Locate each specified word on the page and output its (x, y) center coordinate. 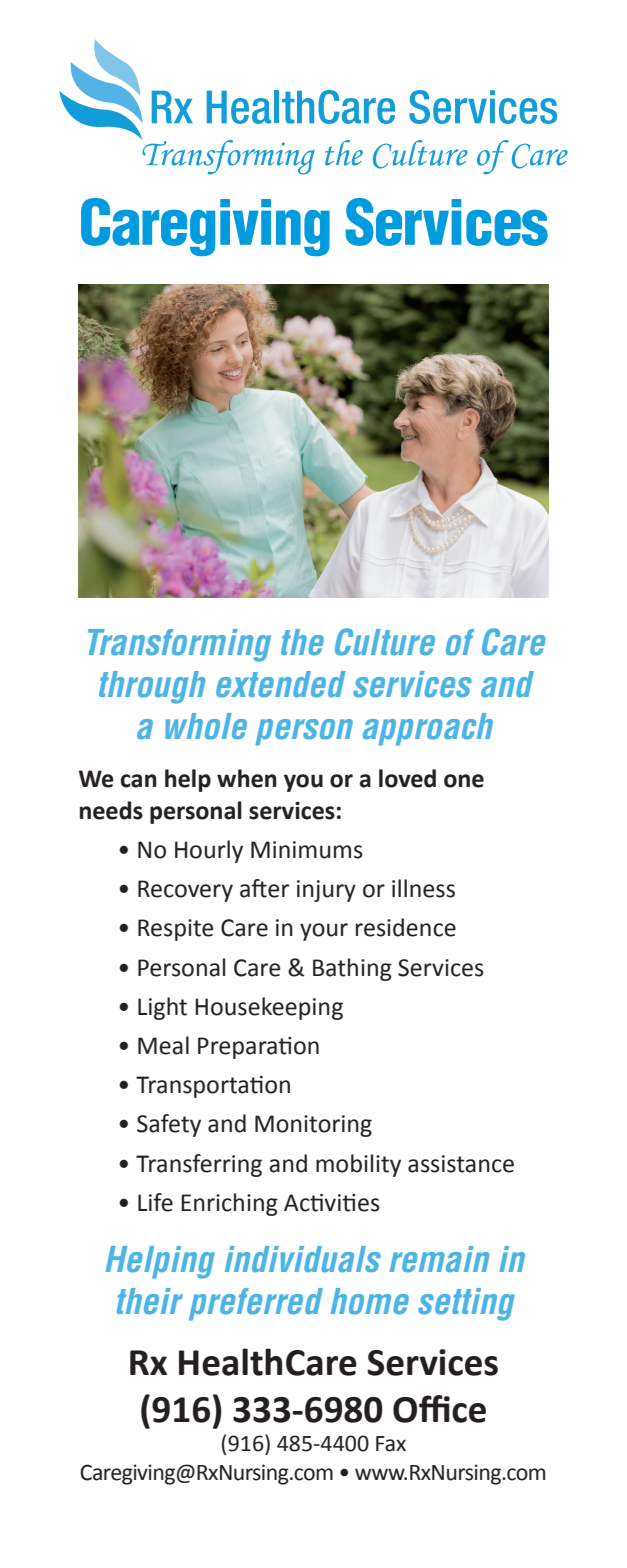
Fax (391, 1444)
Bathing (352, 969)
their (150, 1301)
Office (439, 1409)
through (152, 687)
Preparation (258, 1048)
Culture (385, 642)
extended (281, 684)
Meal (163, 1045)
